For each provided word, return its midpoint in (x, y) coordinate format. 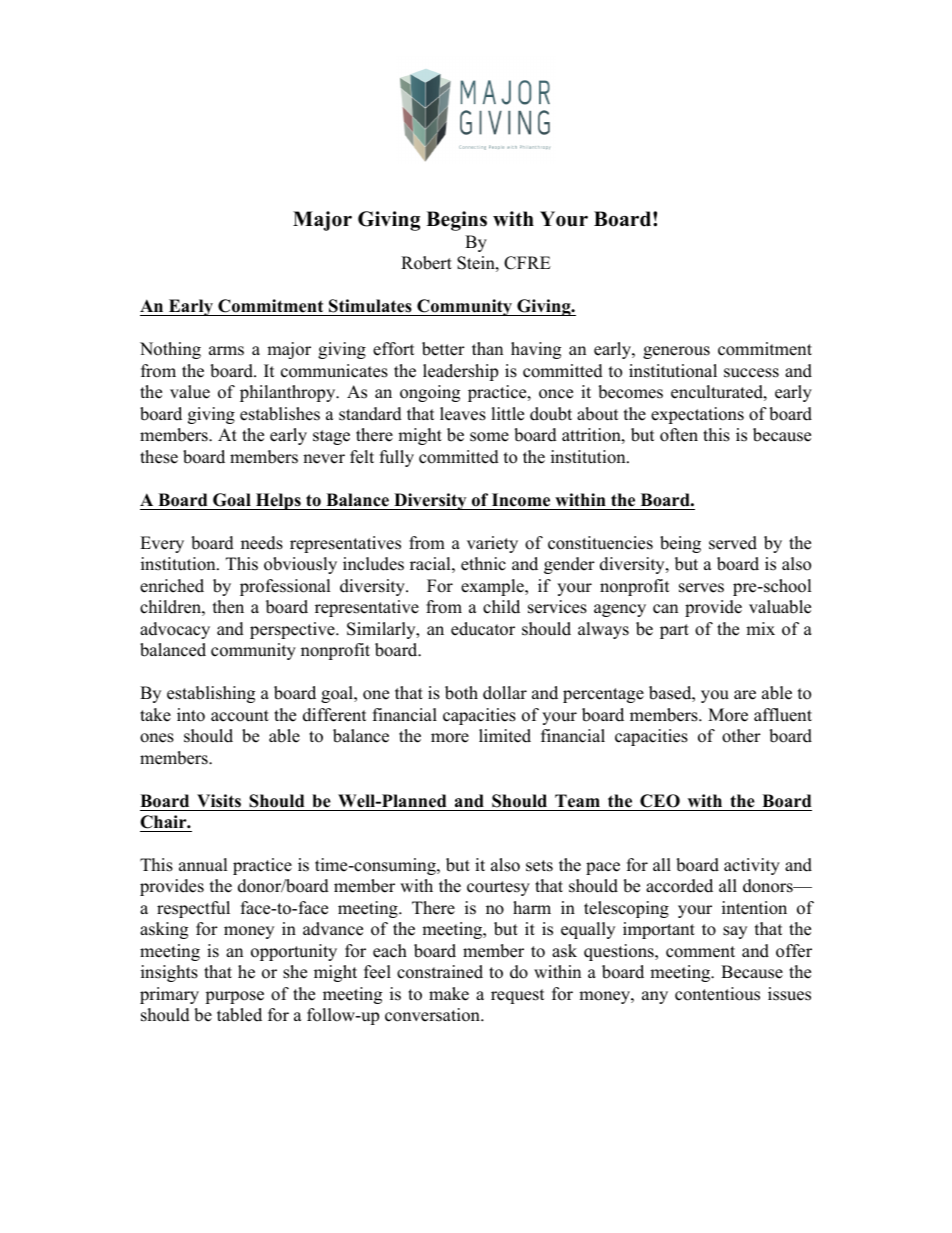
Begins (456, 221)
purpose (234, 997)
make (449, 994)
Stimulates (370, 306)
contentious (717, 994)
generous (676, 352)
